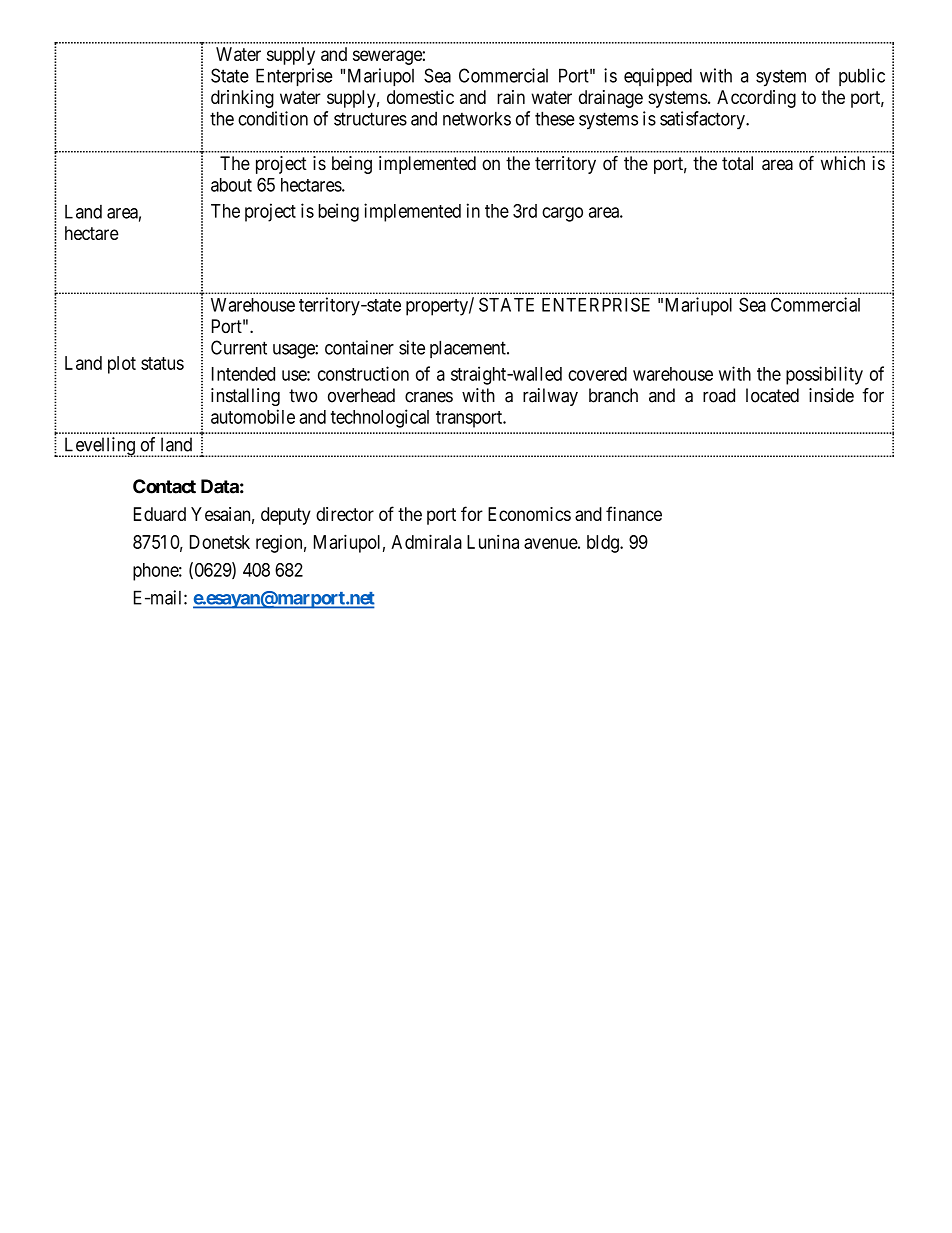  What do you see at coordinates (562, 214) in the screenshot?
I see `cargo` at bounding box center [562, 214].
